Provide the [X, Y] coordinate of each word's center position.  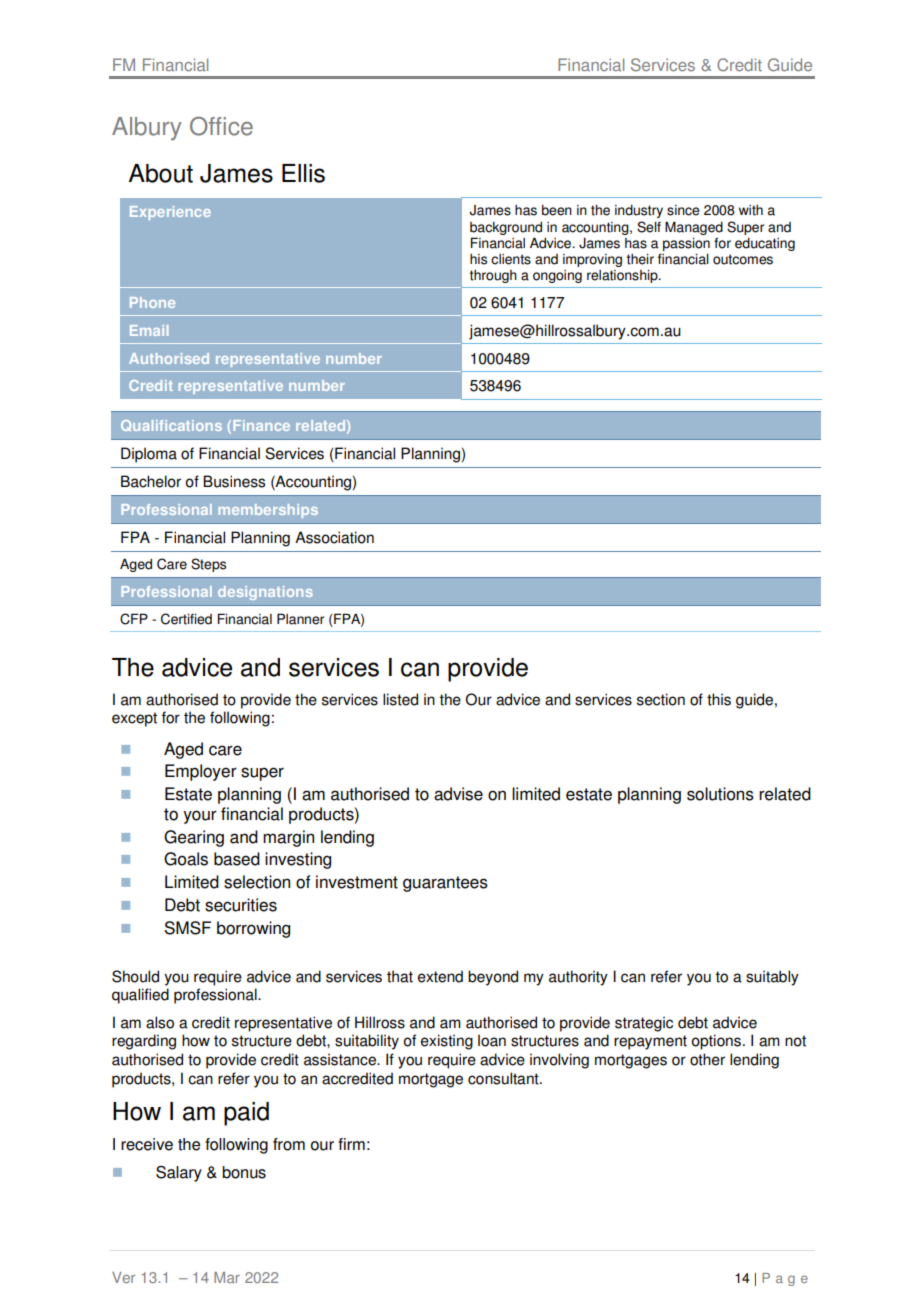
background [506, 228]
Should [135, 976]
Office [221, 126]
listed [400, 699]
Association [334, 537]
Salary [179, 1174]
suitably [772, 978]
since [683, 210]
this [719, 699]
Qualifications [171, 425]
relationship [623, 276]
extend [440, 976]
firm [351, 1144]
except [134, 719]
